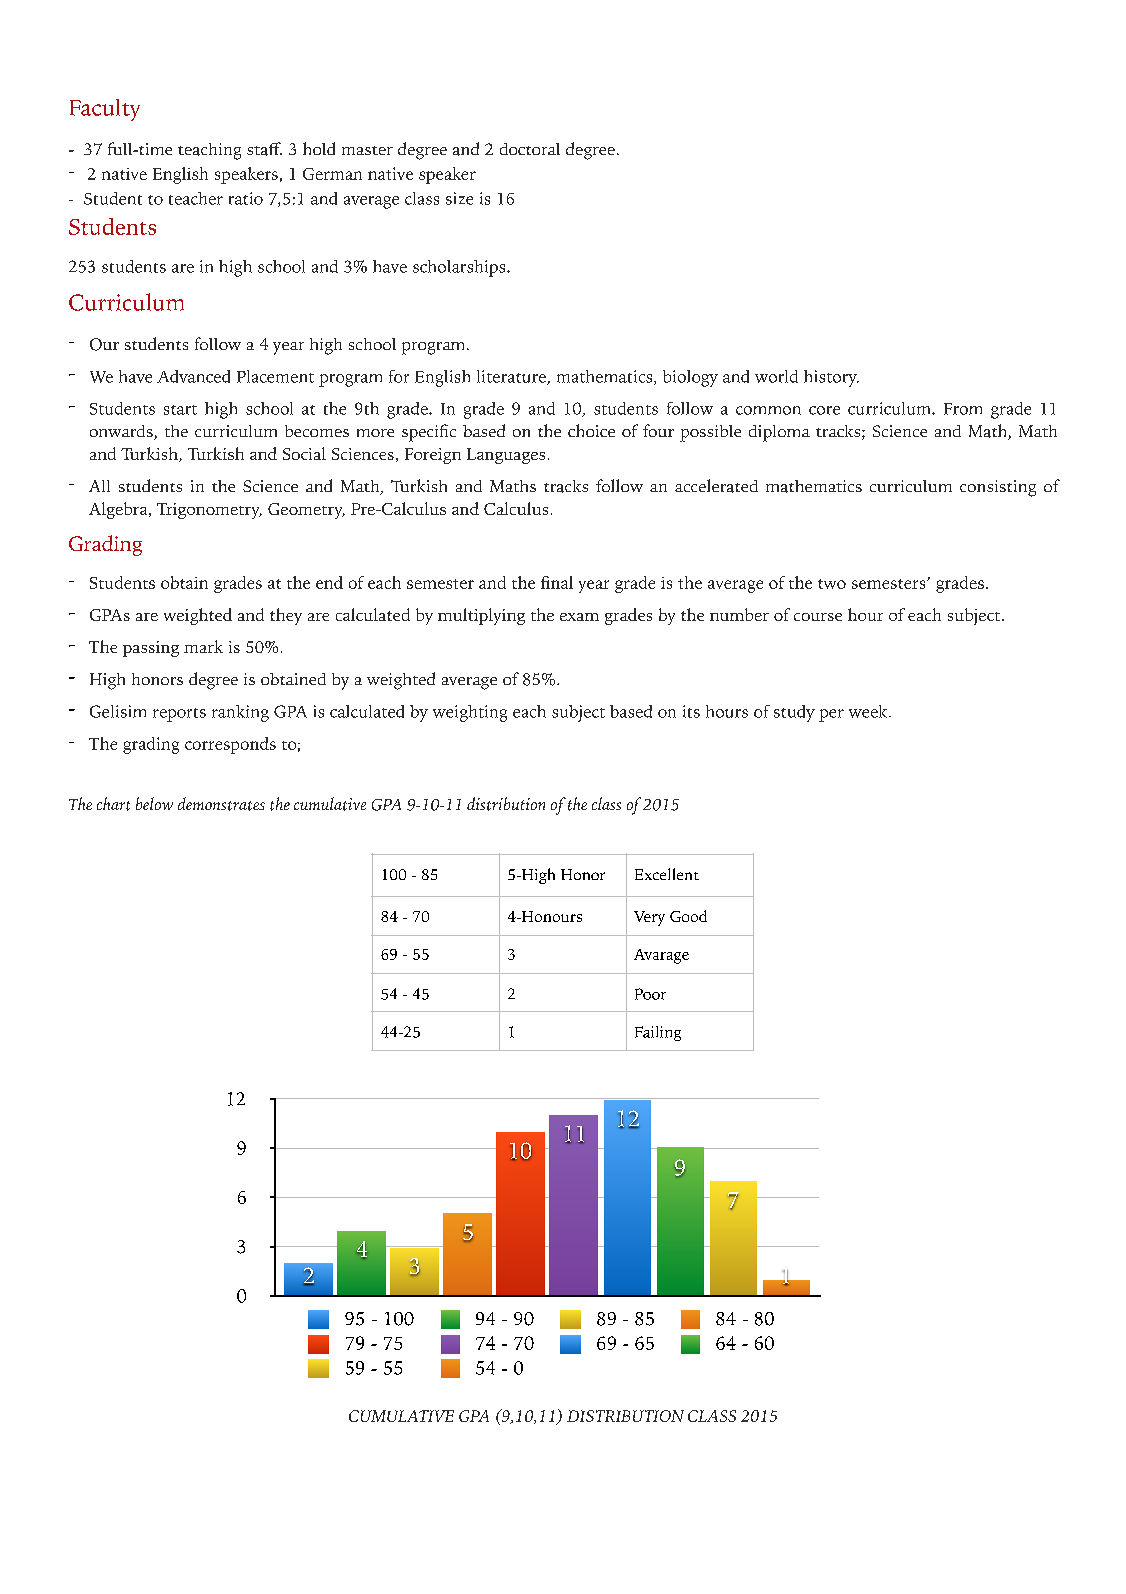  Describe the element at coordinates (459, 198) in the page. I see `size` at that location.
